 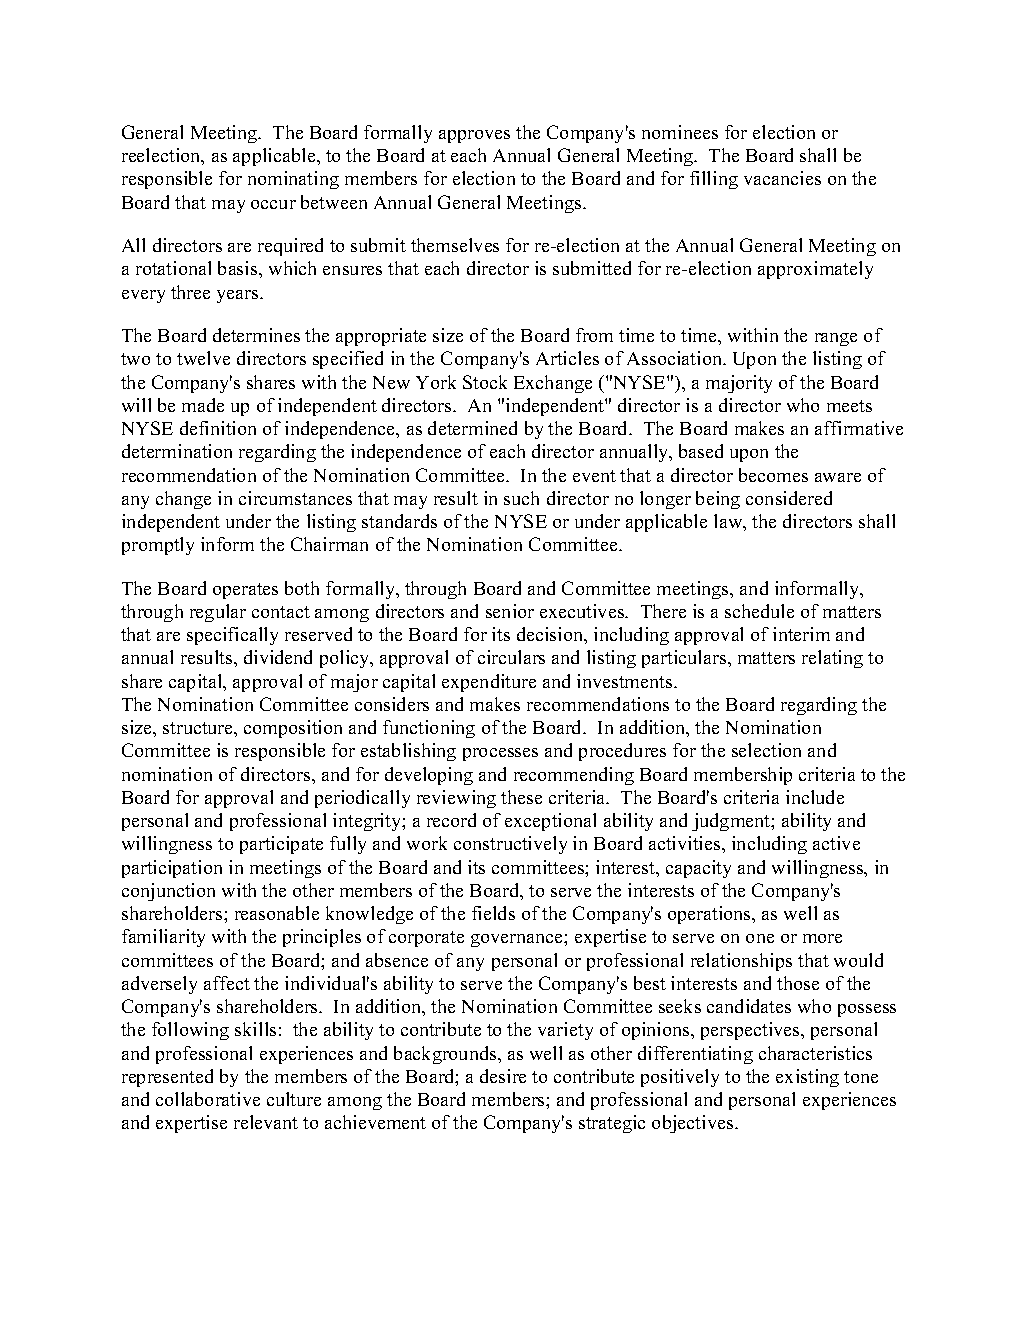 I want to click on becomes, so click(x=773, y=475).
